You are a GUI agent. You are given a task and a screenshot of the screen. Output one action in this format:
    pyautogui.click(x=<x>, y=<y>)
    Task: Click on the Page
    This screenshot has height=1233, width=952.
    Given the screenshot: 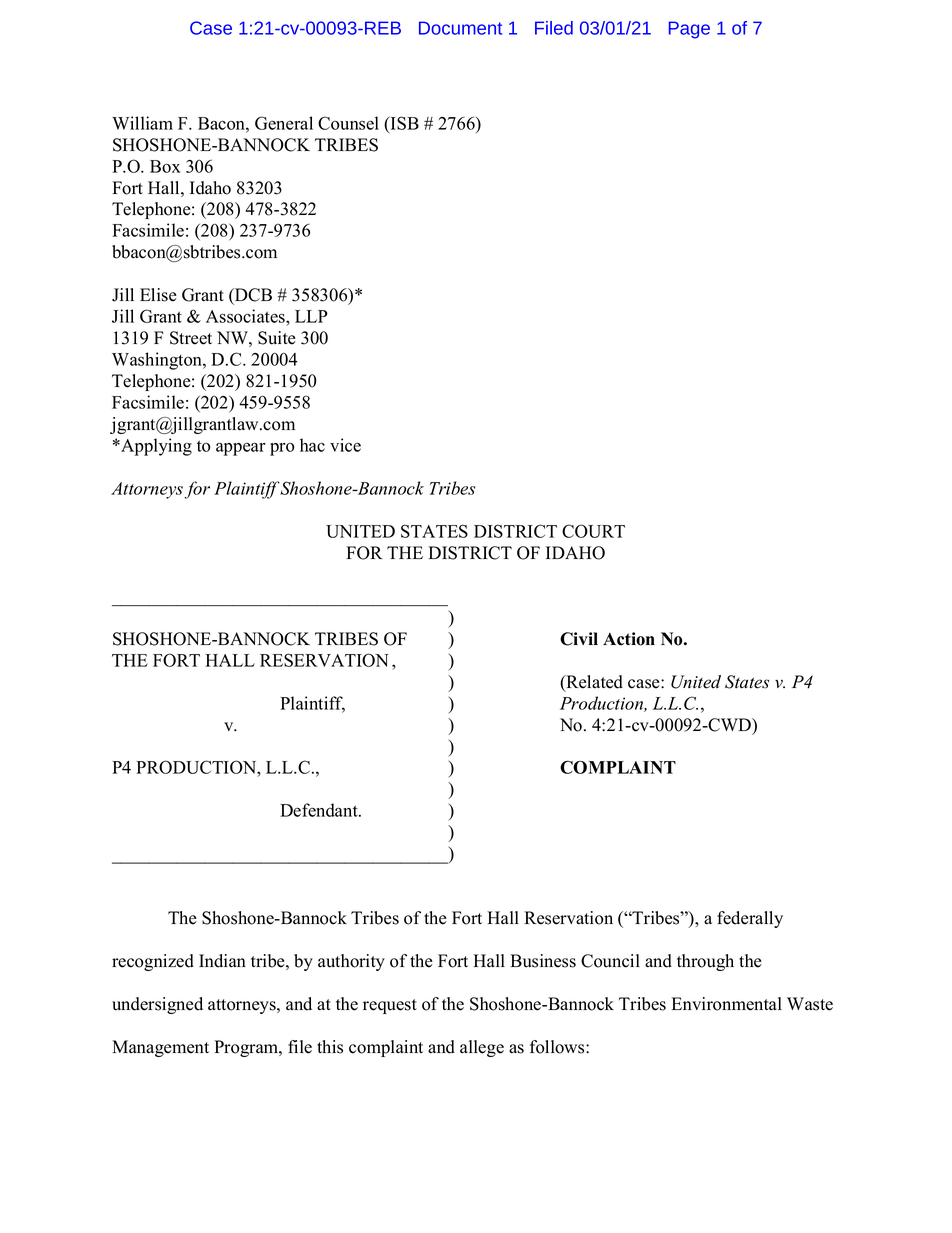 What is the action you would take?
    pyautogui.click(x=689, y=30)
